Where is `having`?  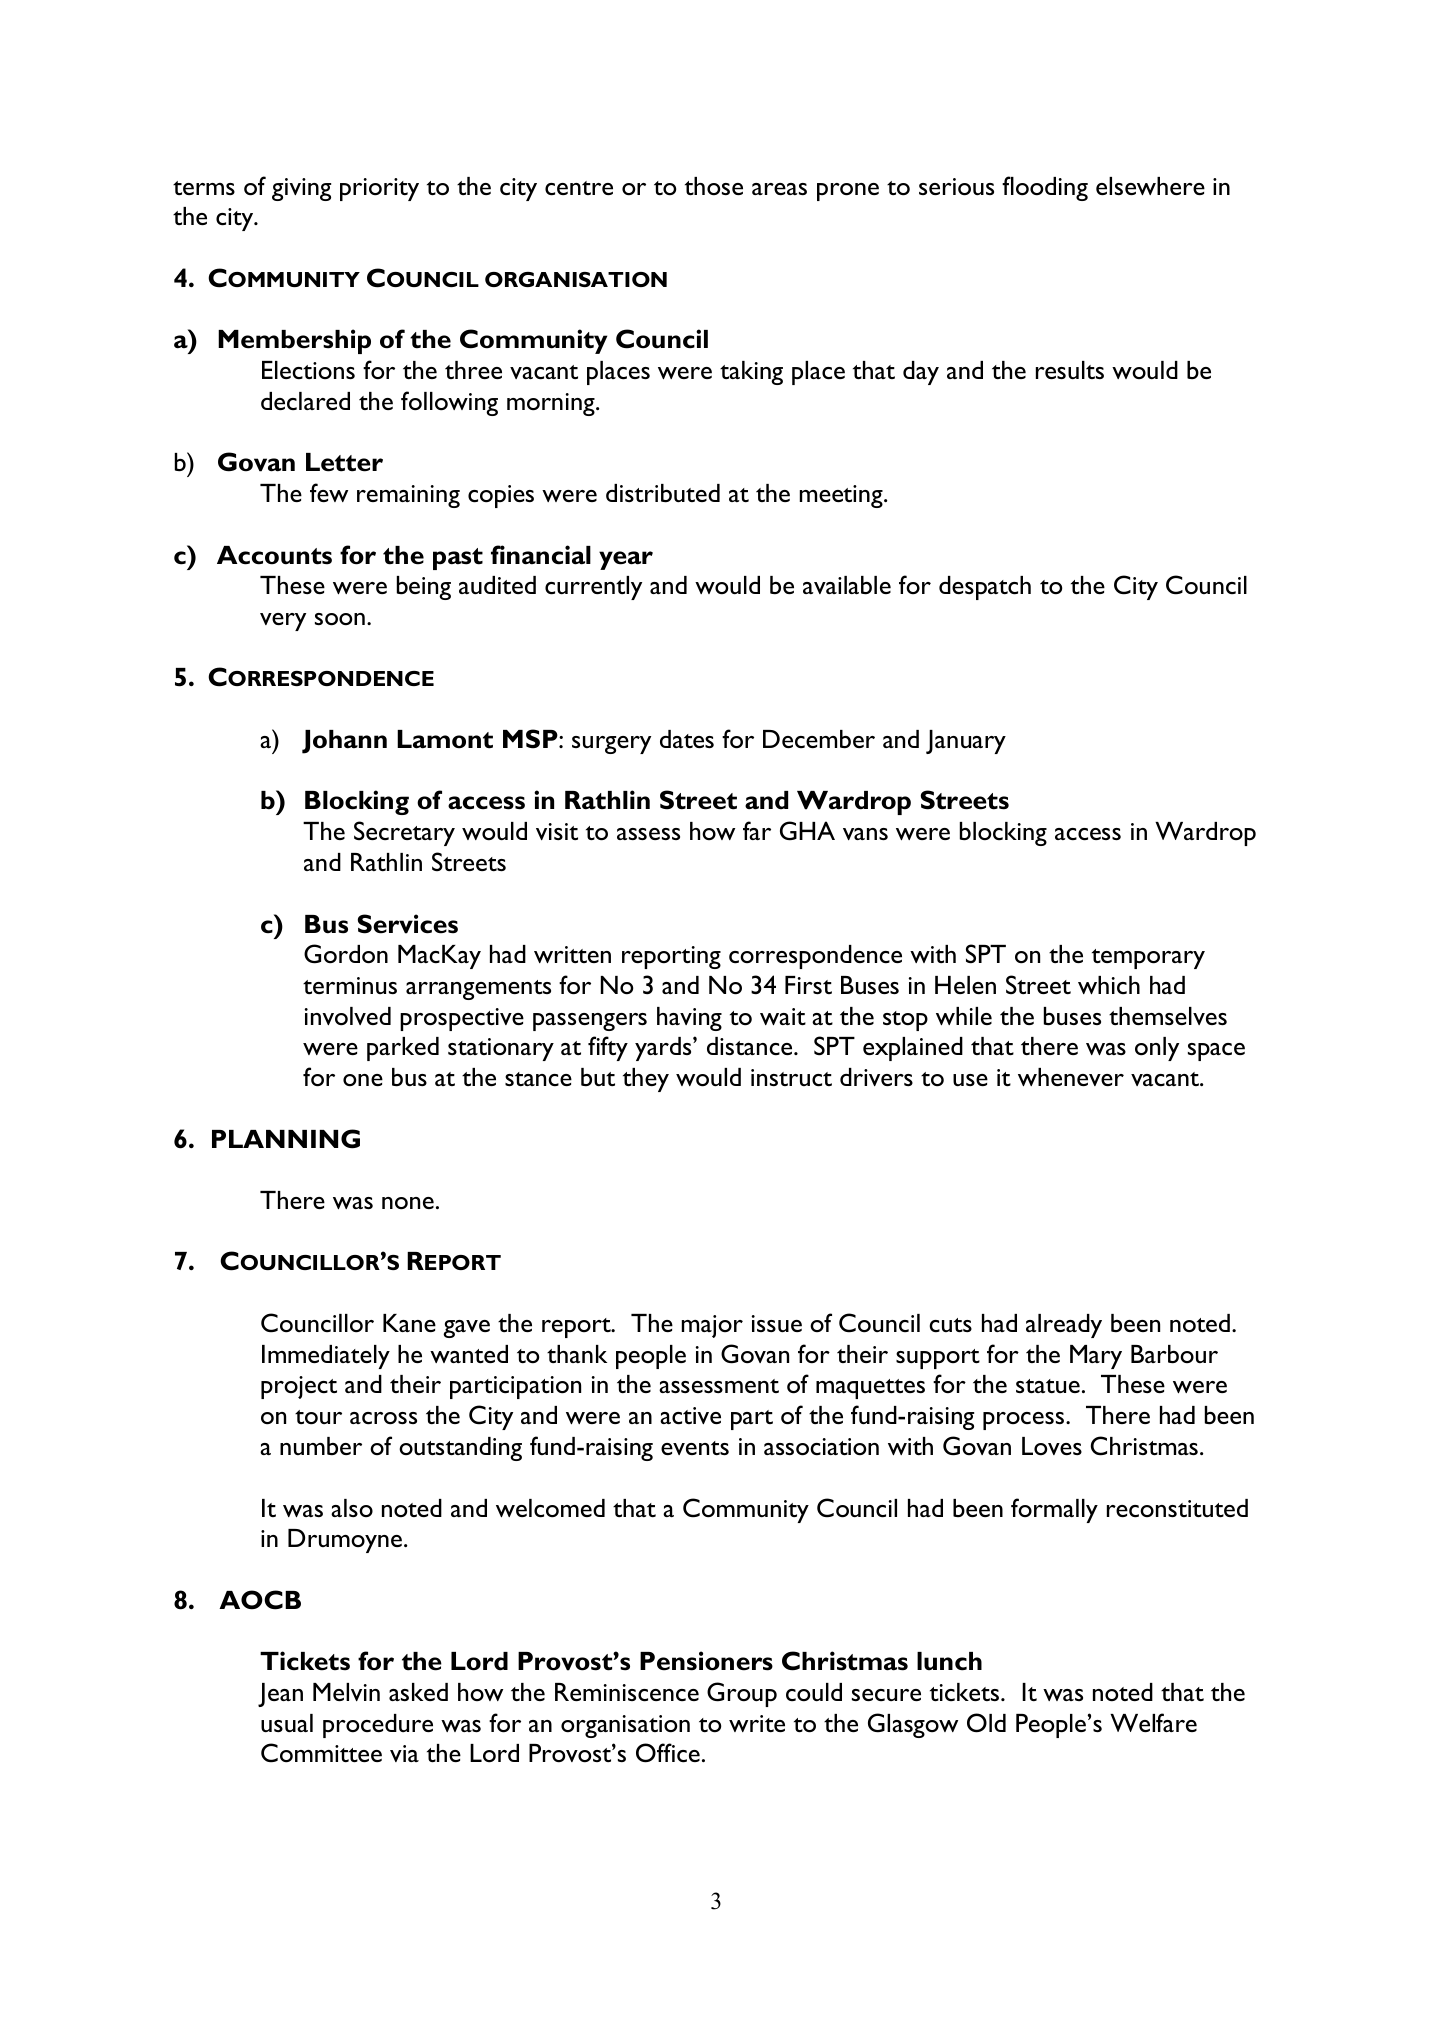
having is located at coordinates (689, 1019).
